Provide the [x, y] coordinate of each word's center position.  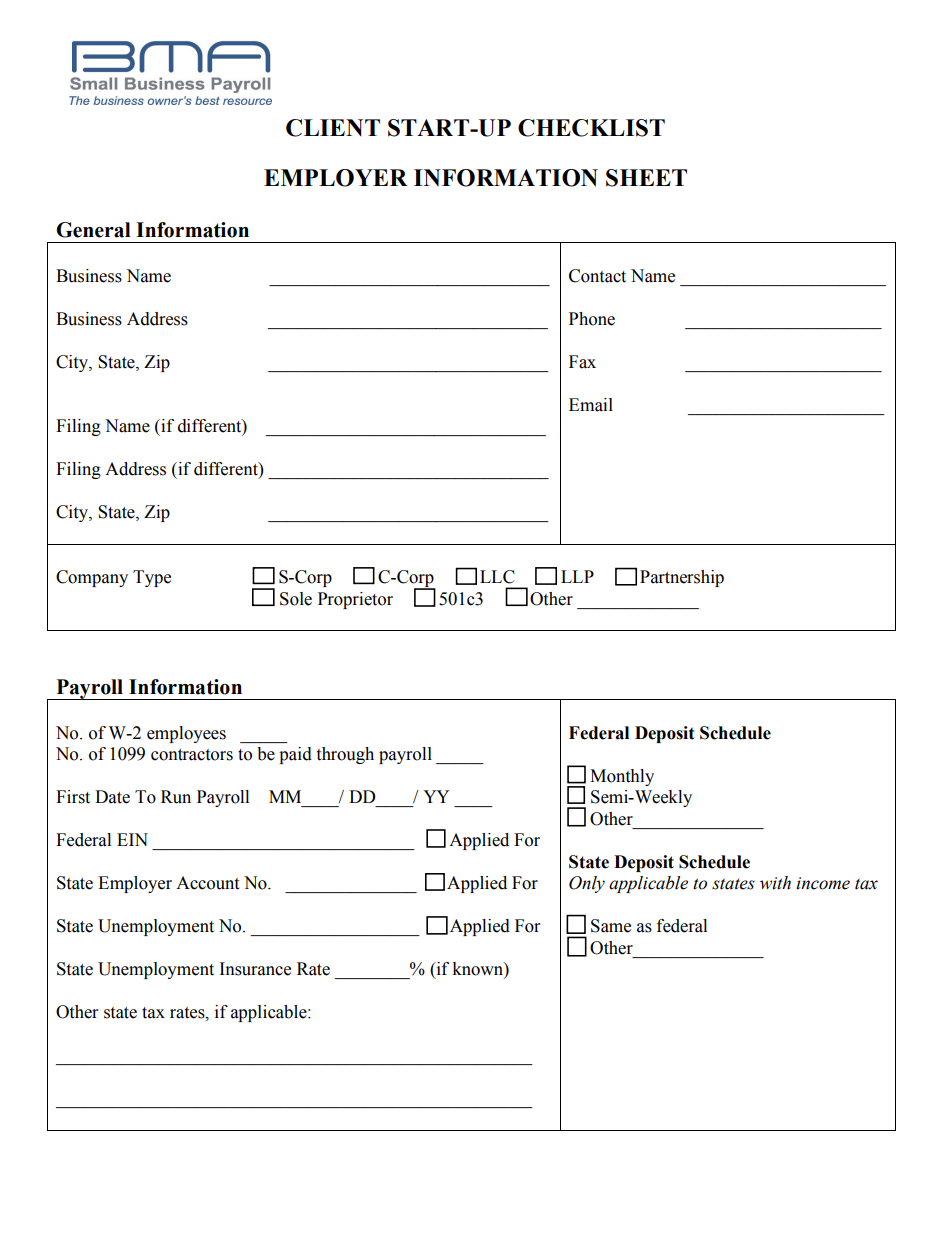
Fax [582, 362]
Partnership [682, 578]
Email [591, 405]
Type [152, 578]
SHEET [646, 178]
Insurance [255, 969]
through [345, 755]
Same [611, 926]
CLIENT [333, 128]
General [93, 230]
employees [186, 734]
